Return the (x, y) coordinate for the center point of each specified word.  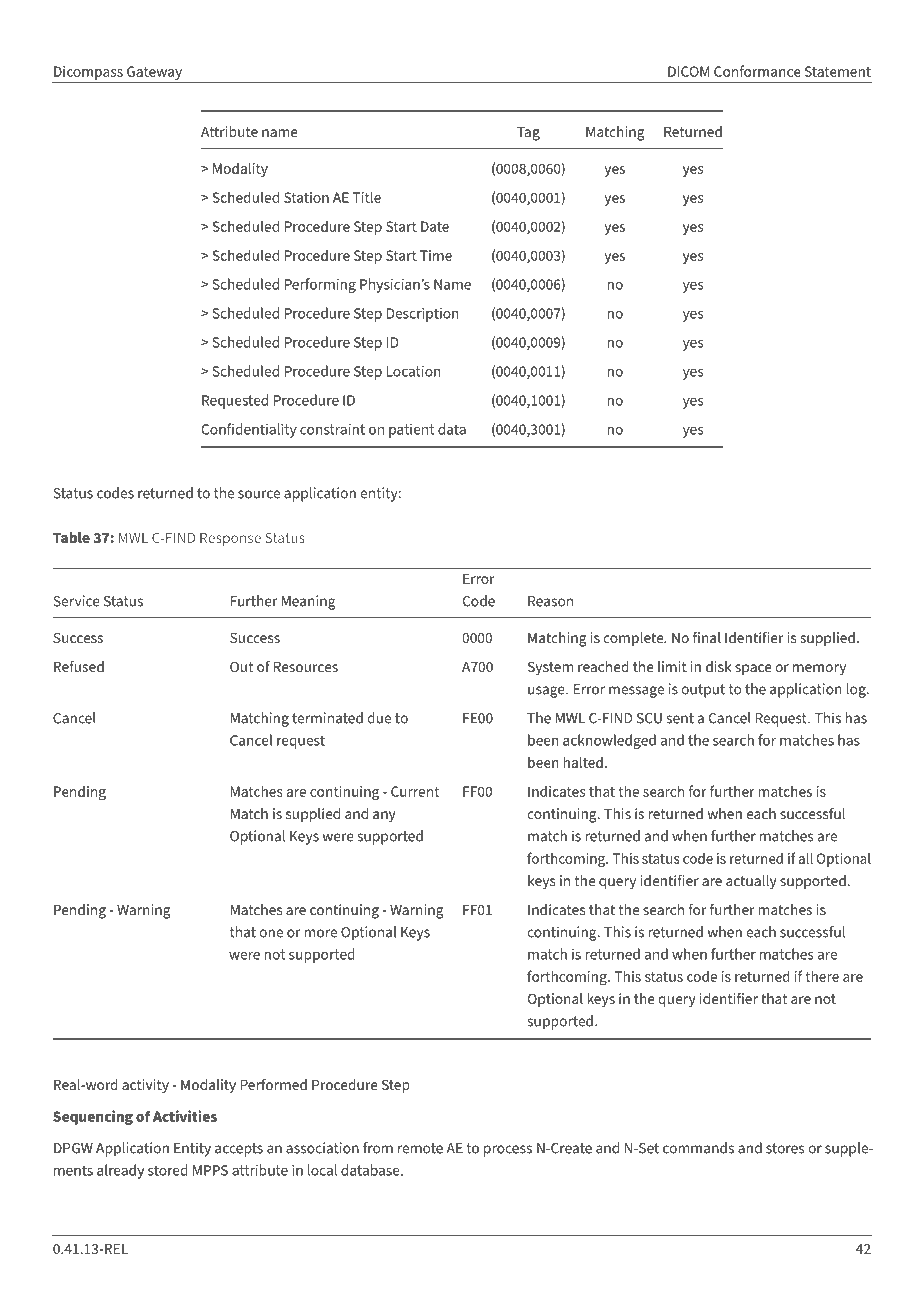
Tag (528, 134)
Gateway (154, 73)
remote (420, 1148)
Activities (185, 1116)
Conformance (757, 71)
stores (785, 1148)
